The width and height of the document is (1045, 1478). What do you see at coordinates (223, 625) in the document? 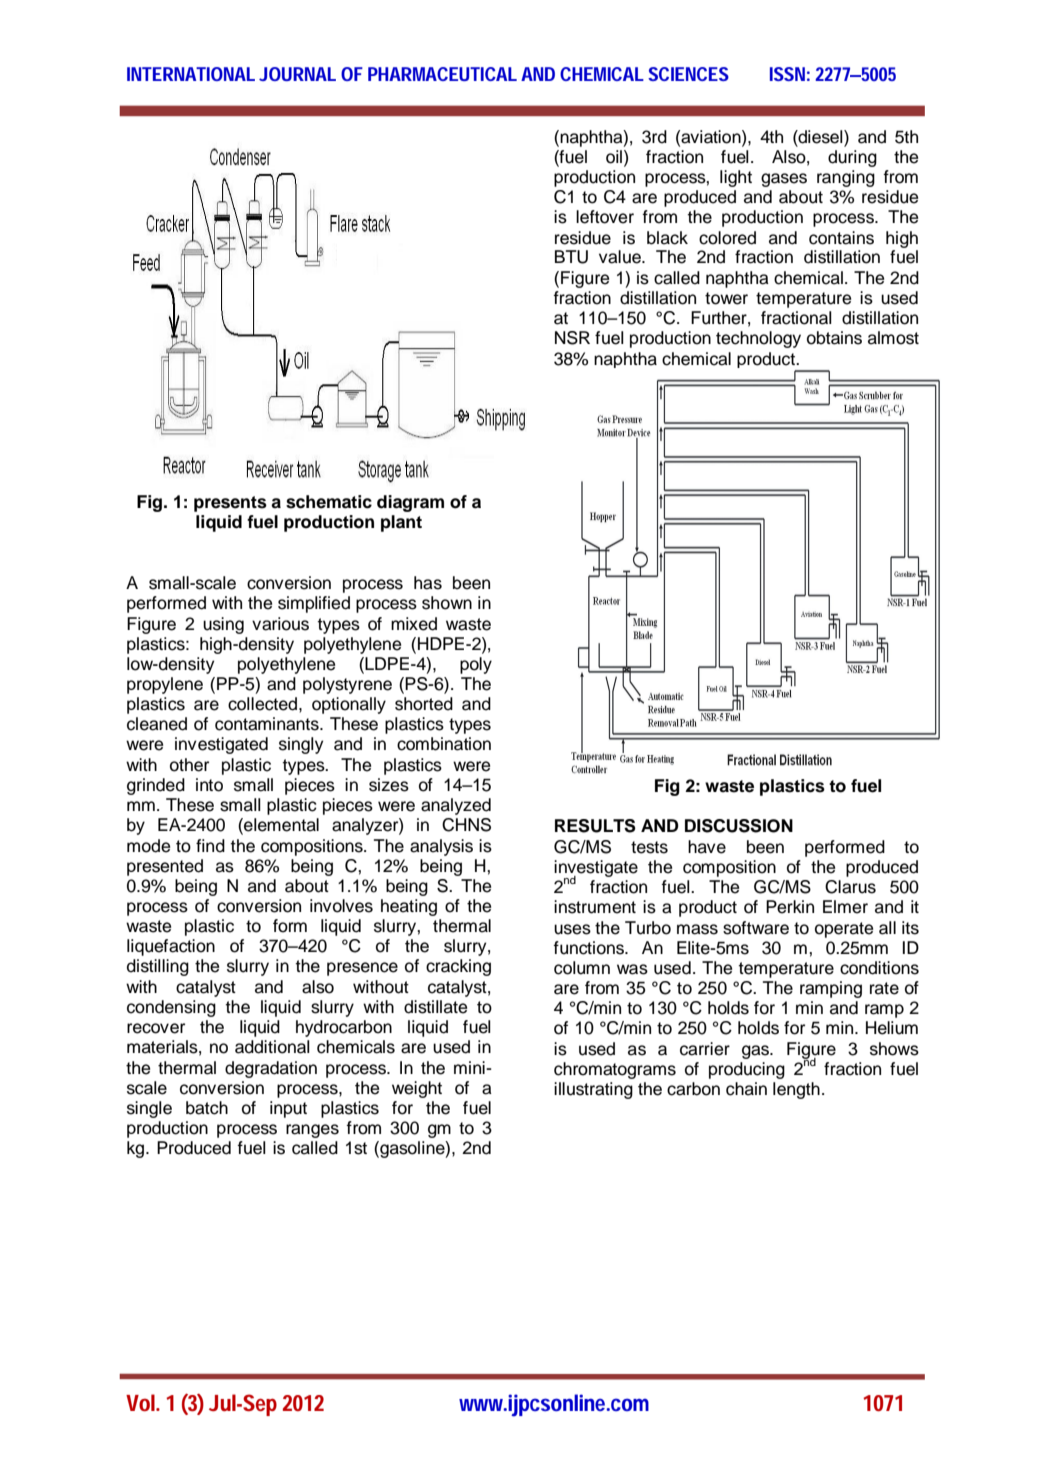
I see `using` at bounding box center [223, 625].
